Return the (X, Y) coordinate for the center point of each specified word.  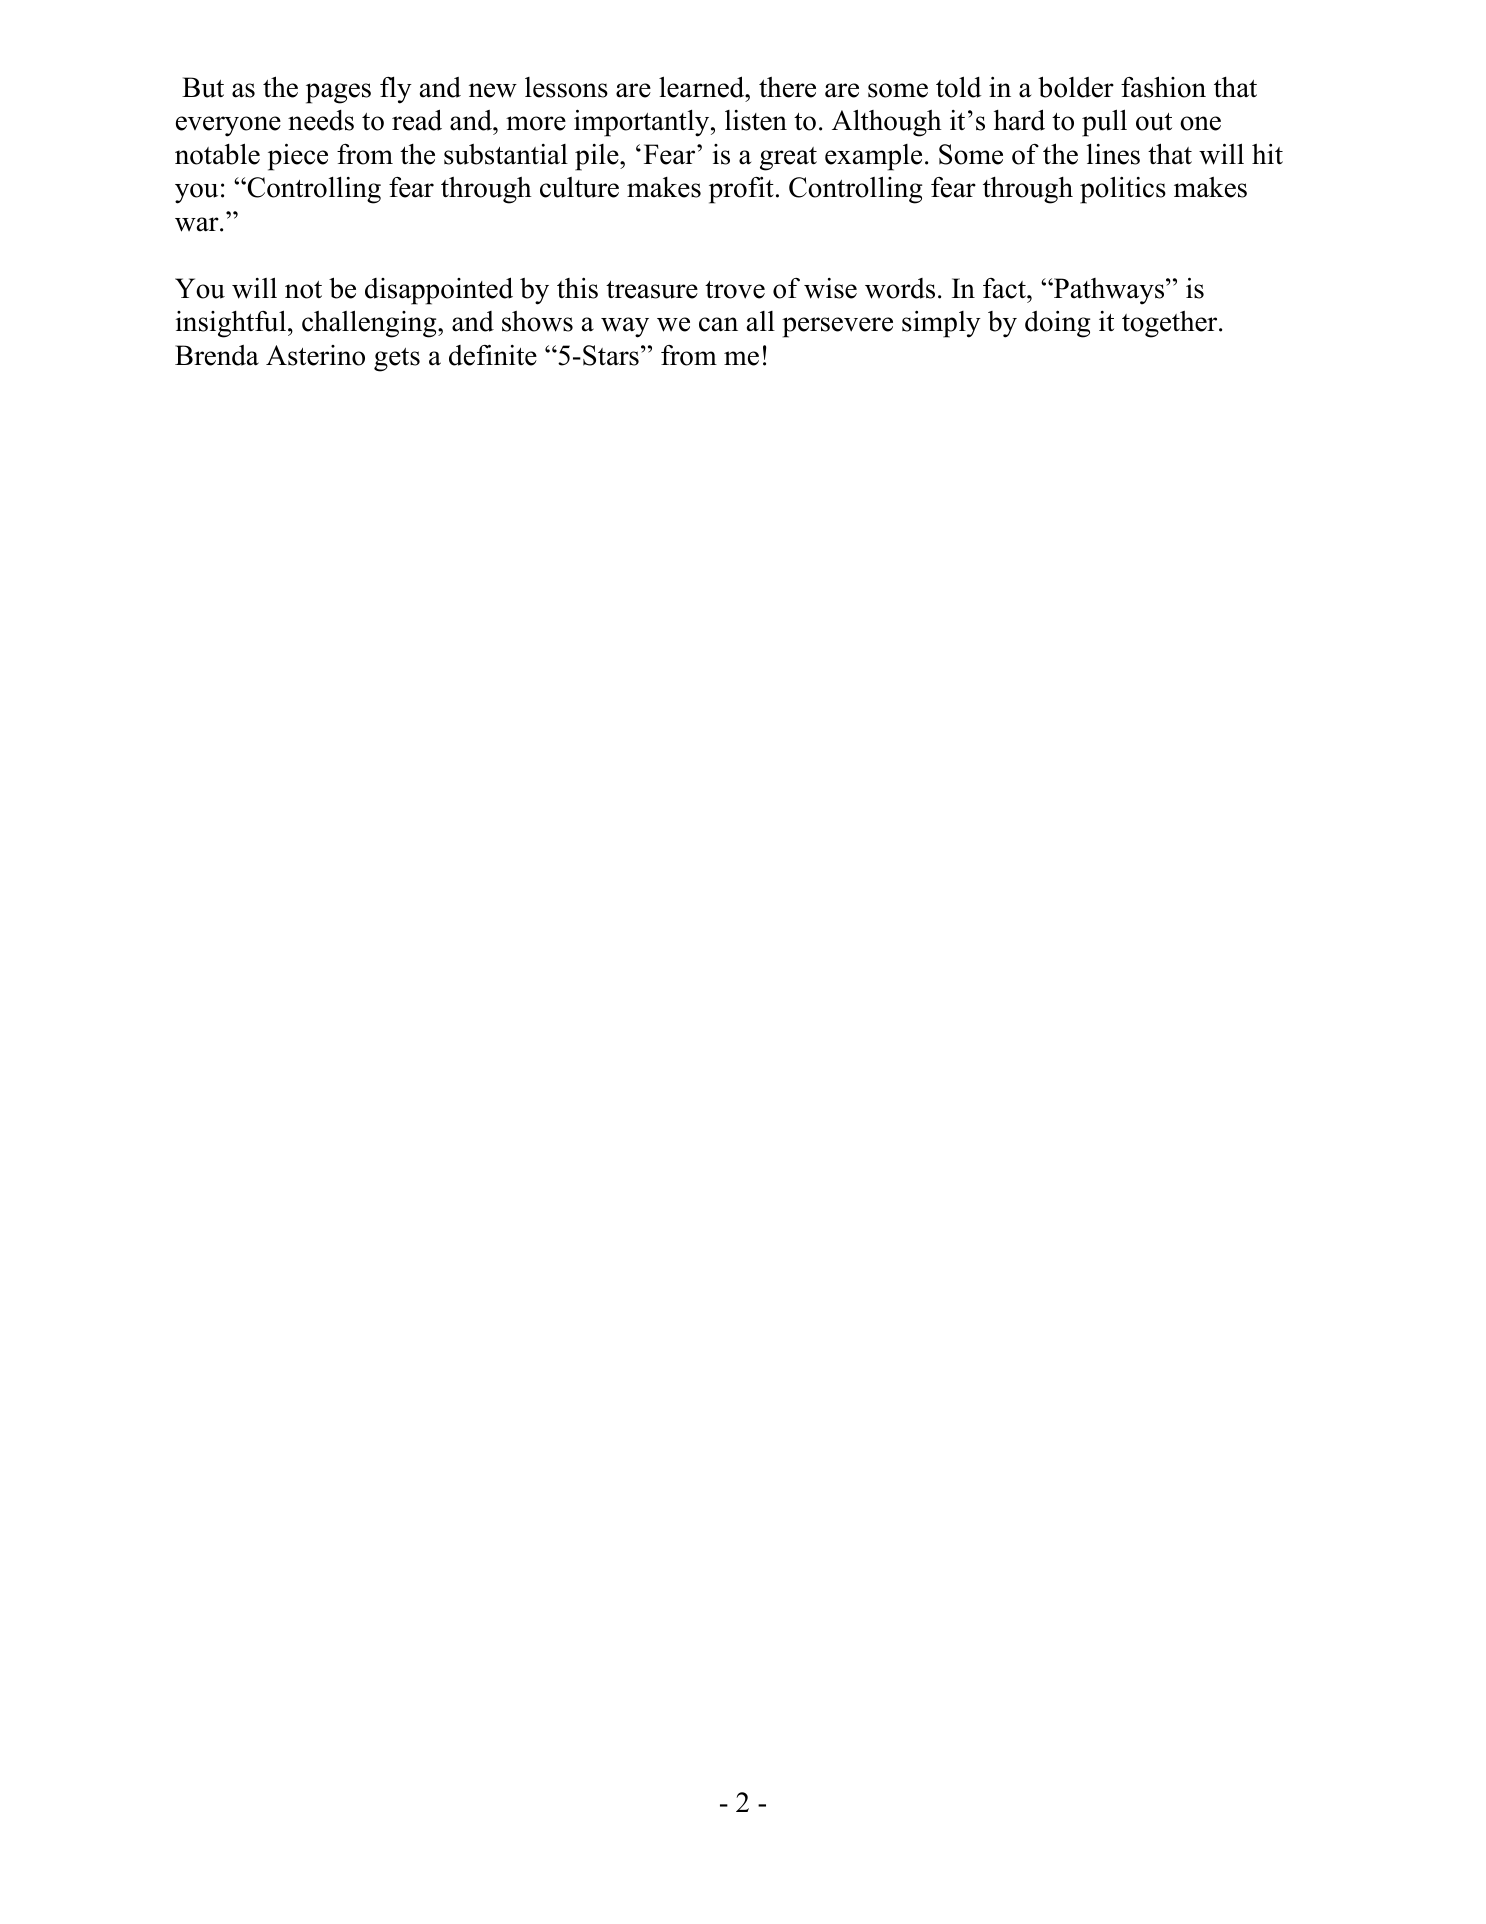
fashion (1163, 87)
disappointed (439, 291)
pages (338, 93)
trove (735, 290)
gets (397, 360)
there (787, 87)
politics (1123, 190)
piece (298, 157)
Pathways (1109, 291)
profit (741, 190)
